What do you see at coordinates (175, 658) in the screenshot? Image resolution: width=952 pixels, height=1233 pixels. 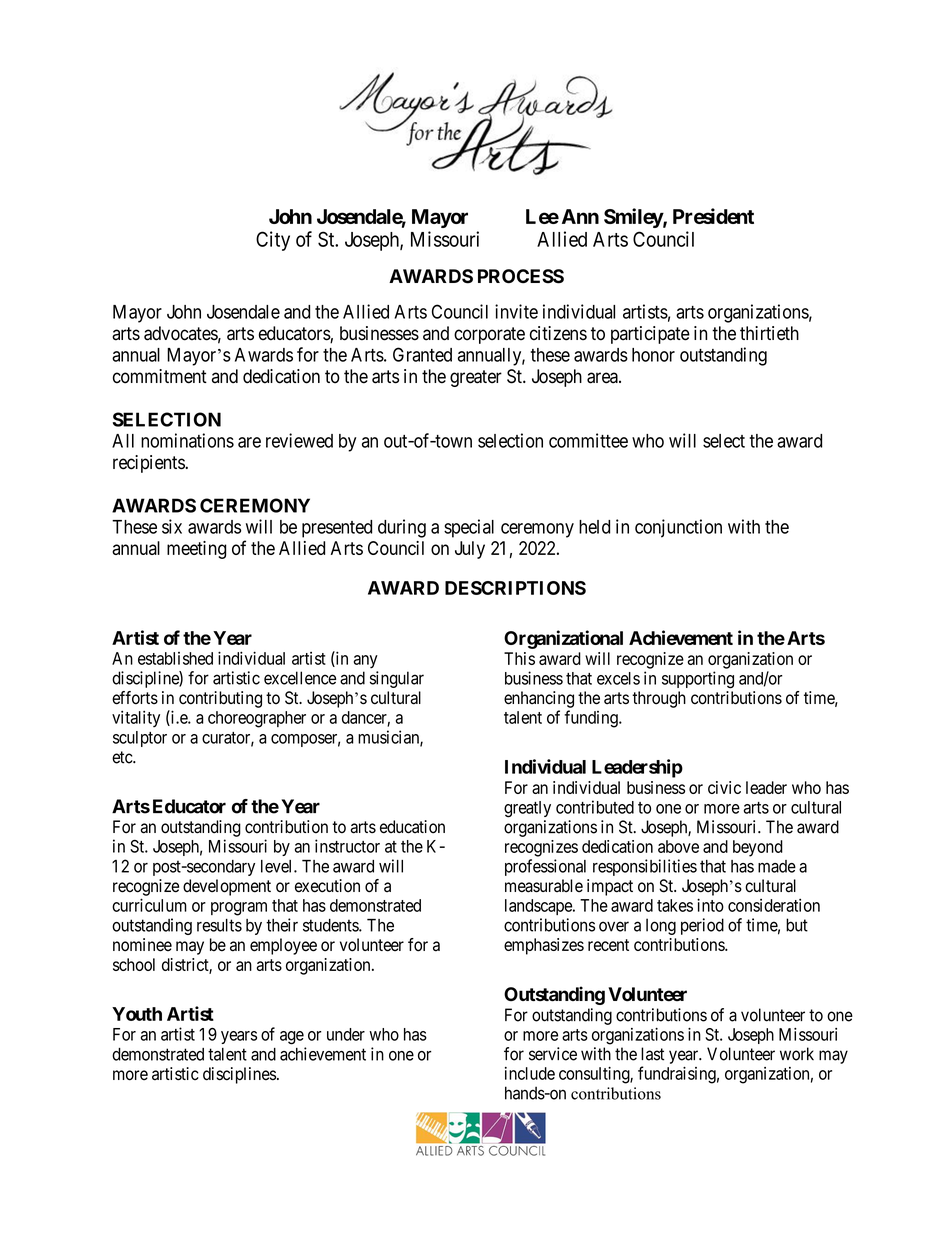 I see `established` at bounding box center [175, 658].
